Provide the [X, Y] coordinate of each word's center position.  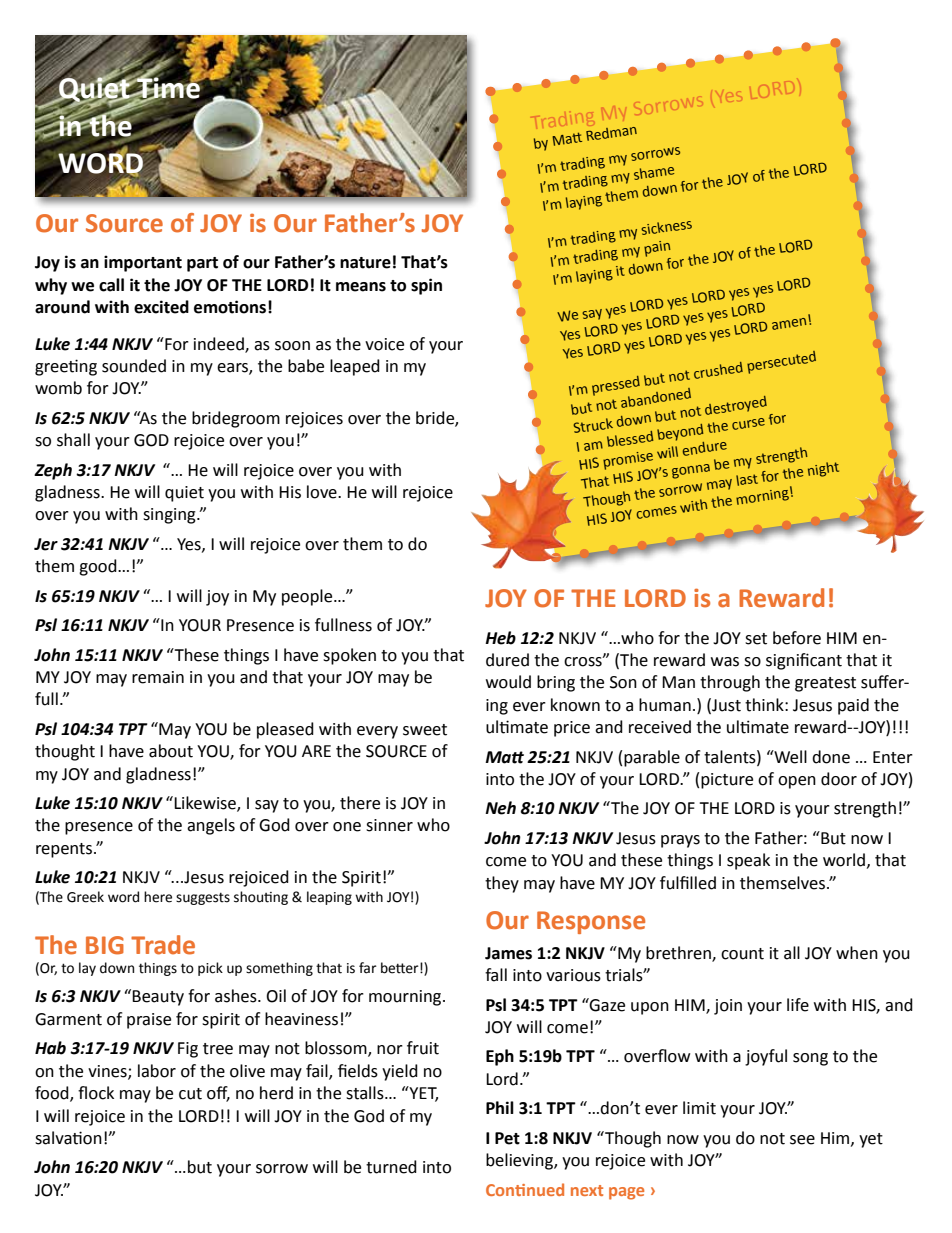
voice [384, 344]
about [171, 751]
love [323, 492]
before [797, 638]
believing [520, 1161]
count [742, 954]
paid [853, 706]
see [802, 1140]
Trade [163, 945]
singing [170, 516]
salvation [68, 1138]
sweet [425, 730]
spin [426, 286]
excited [161, 307]
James [508, 953]
